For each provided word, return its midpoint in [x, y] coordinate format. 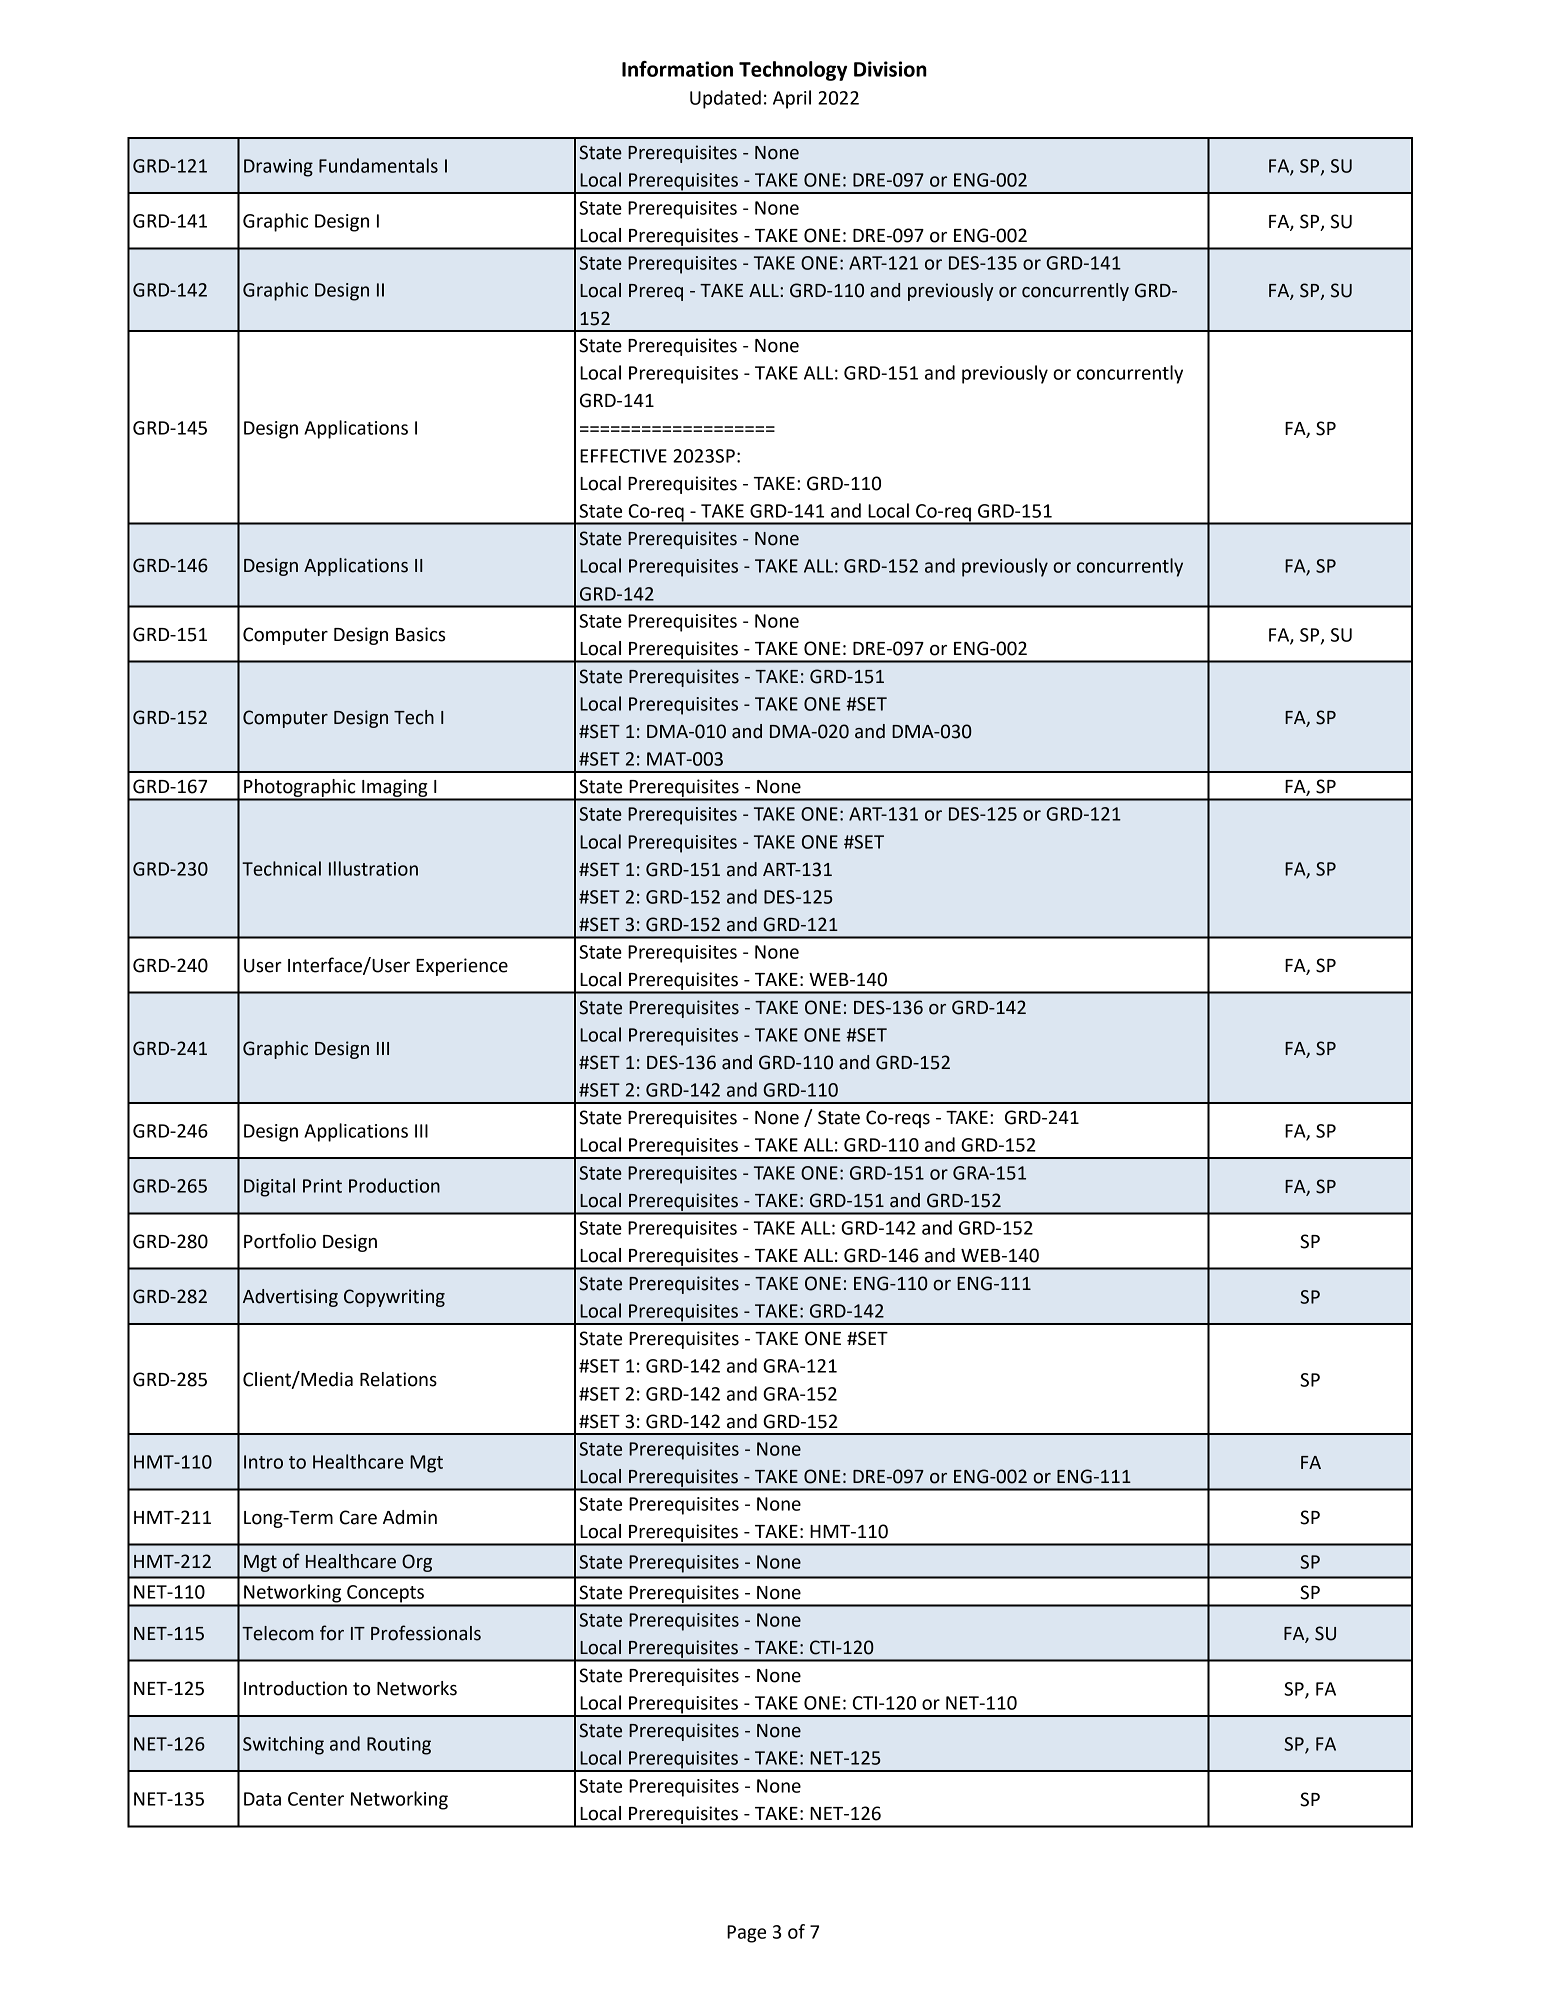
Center [316, 1799]
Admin [410, 1517]
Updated [725, 99]
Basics [420, 634]
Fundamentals [378, 165]
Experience [462, 967]
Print [322, 1186]
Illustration [373, 868]
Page [746, 1934]
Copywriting [394, 1298]
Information [677, 69]
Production [394, 1185]
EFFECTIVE [623, 456]
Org [417, 1563]
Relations [398, 1379]
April [792, 99]
